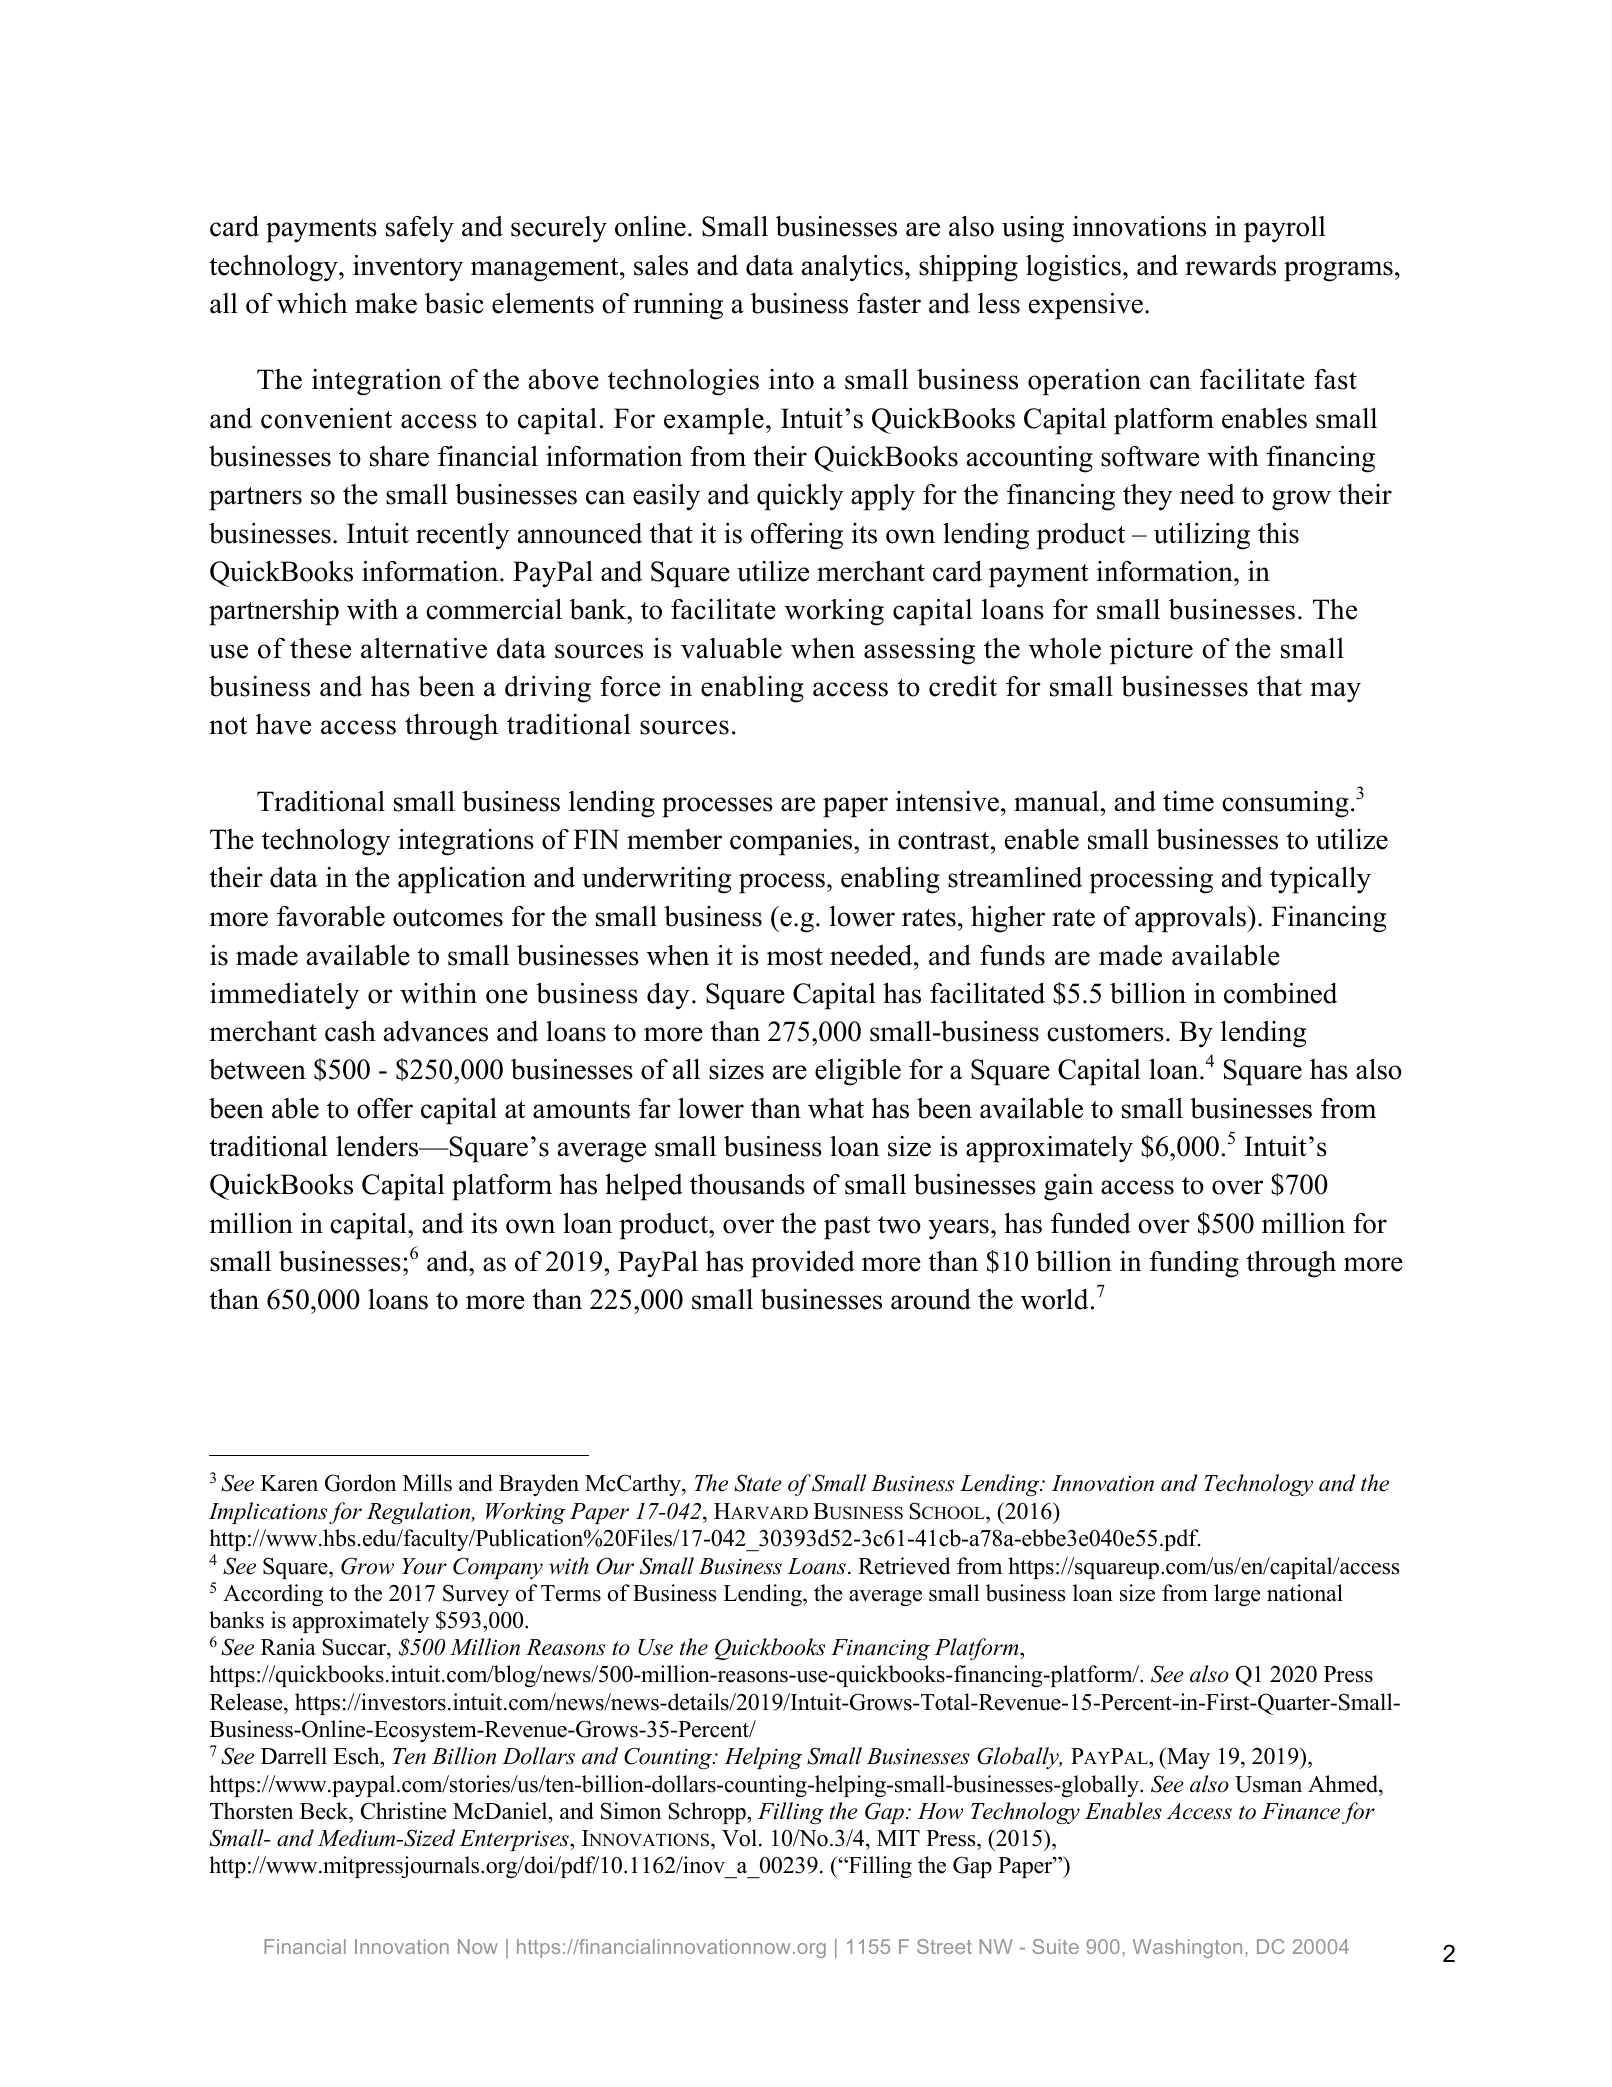 Image resolution: width=1612 pixels, height=2087 pixels. I want to click on make, so click(386, 303).
